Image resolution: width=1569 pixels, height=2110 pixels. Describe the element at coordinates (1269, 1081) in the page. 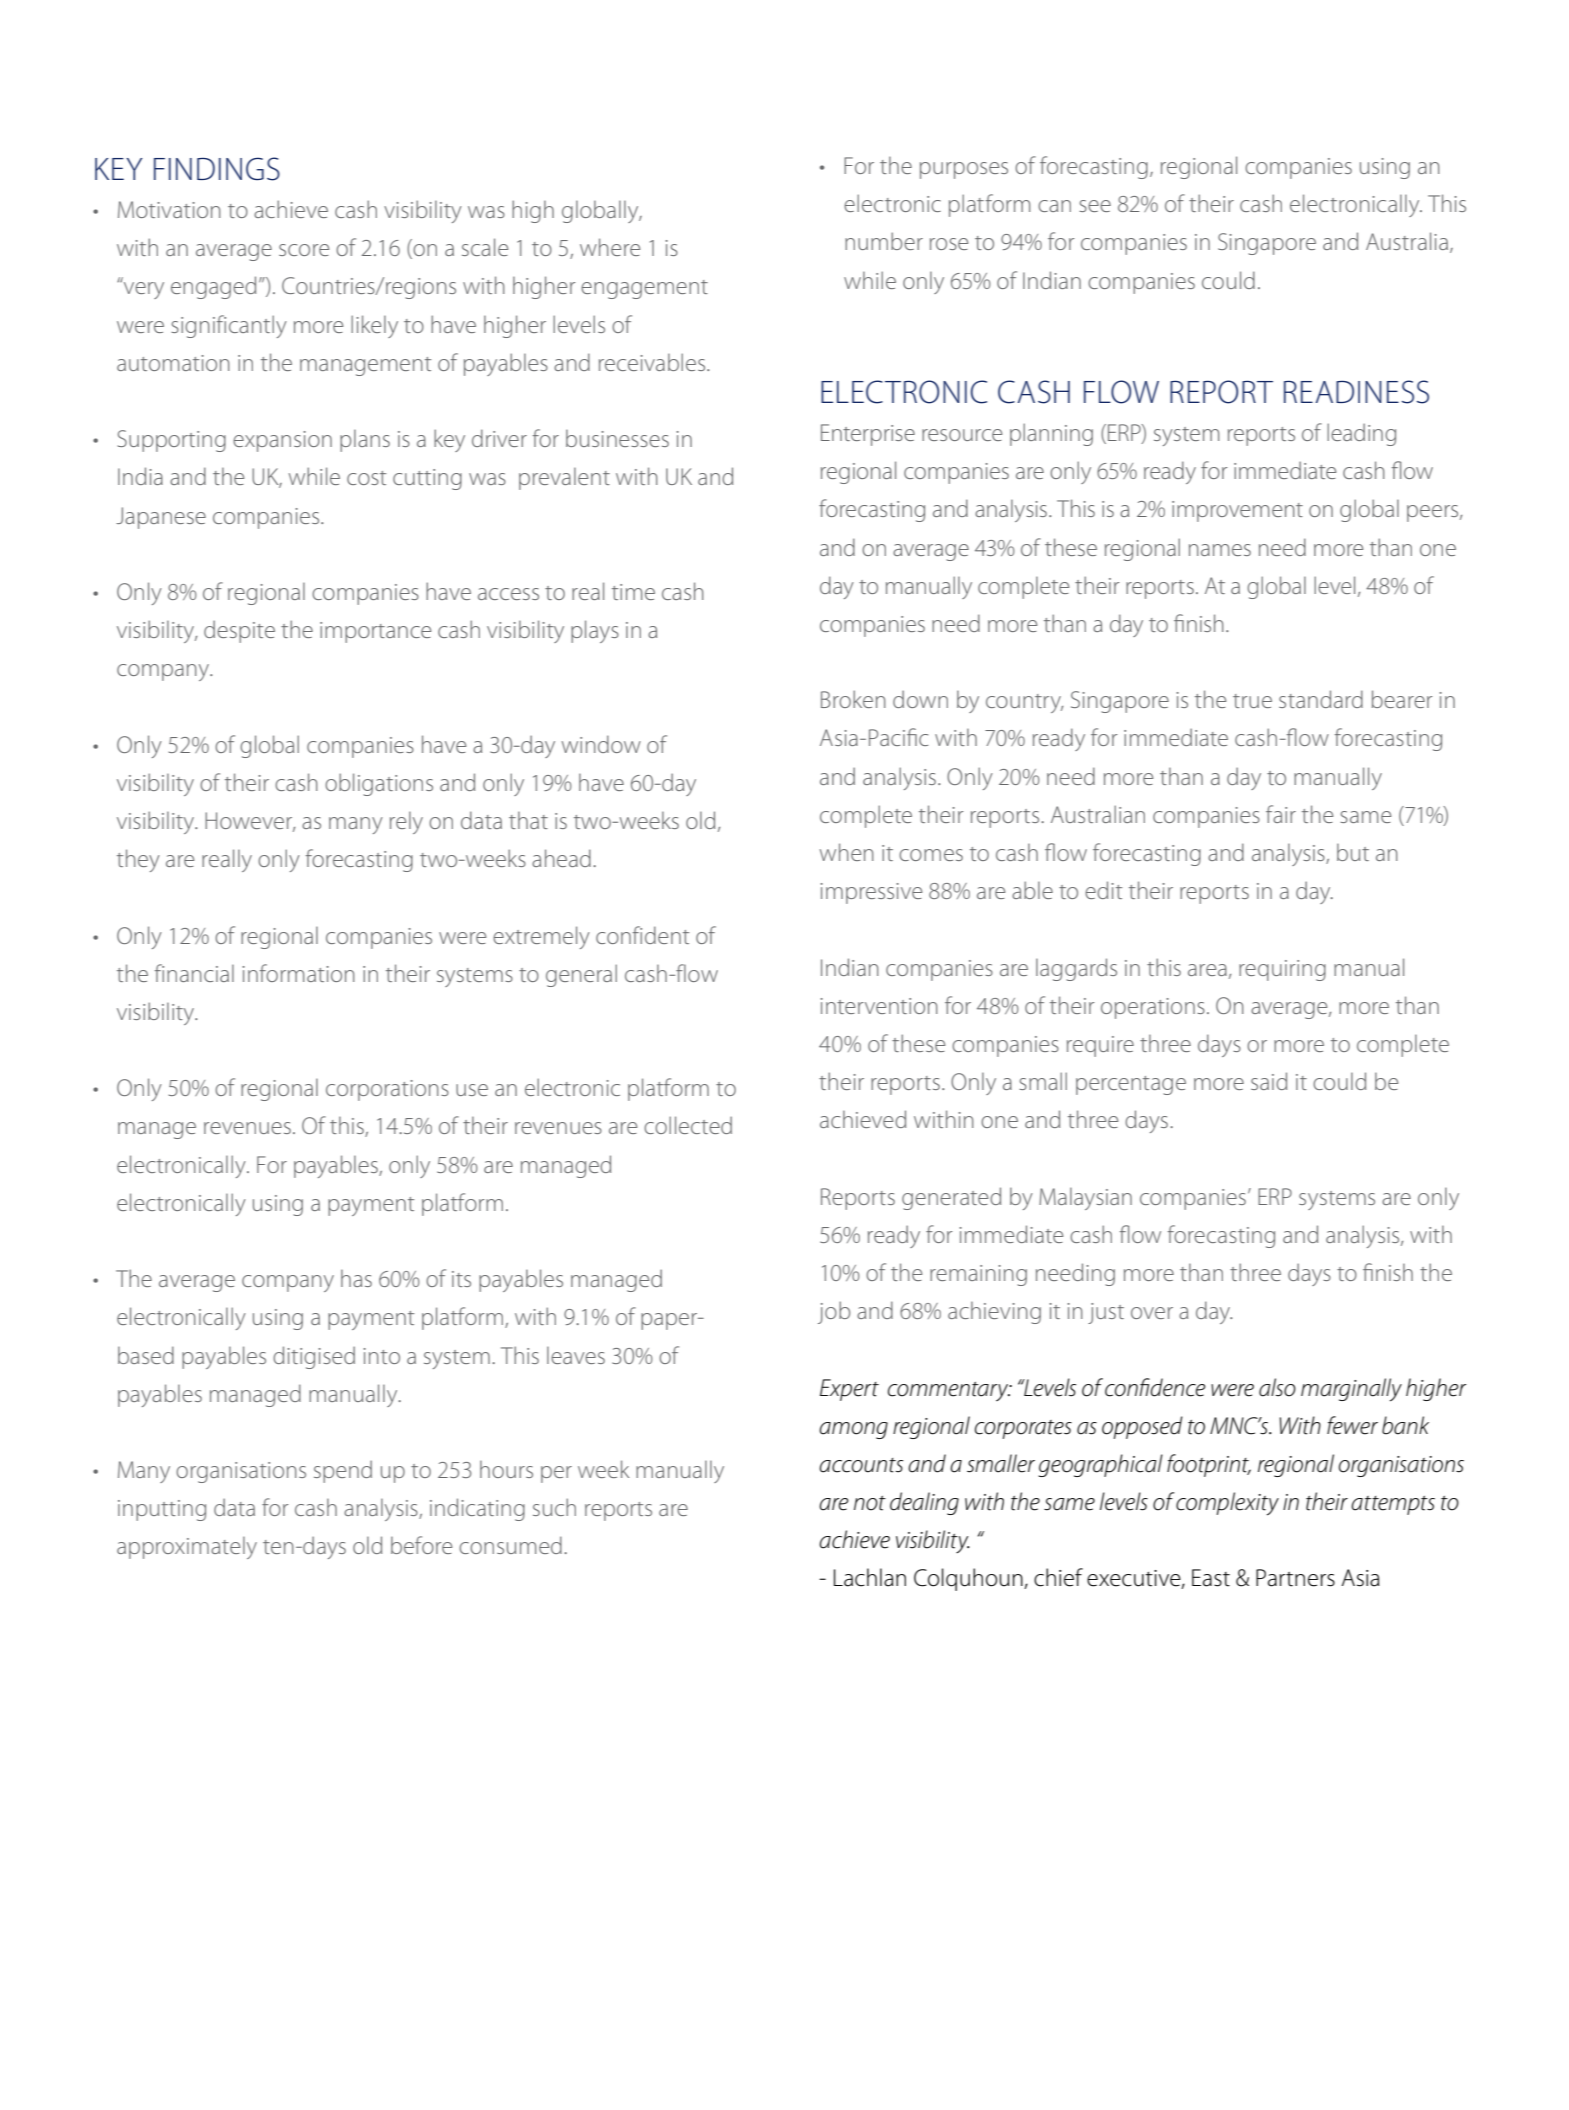

I see `said` at that location.
